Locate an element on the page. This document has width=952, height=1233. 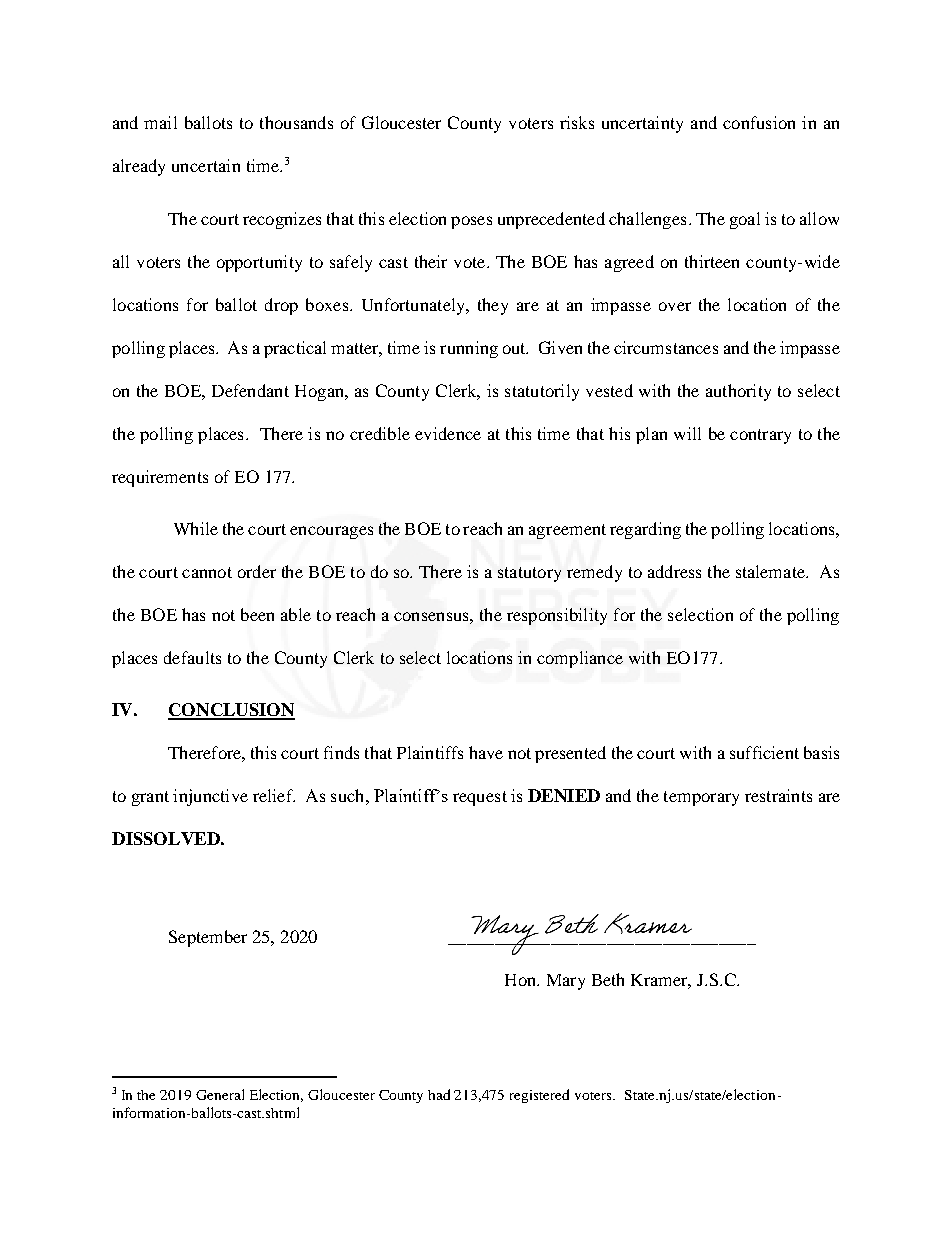
poses is located at coordinates (471, 222).
